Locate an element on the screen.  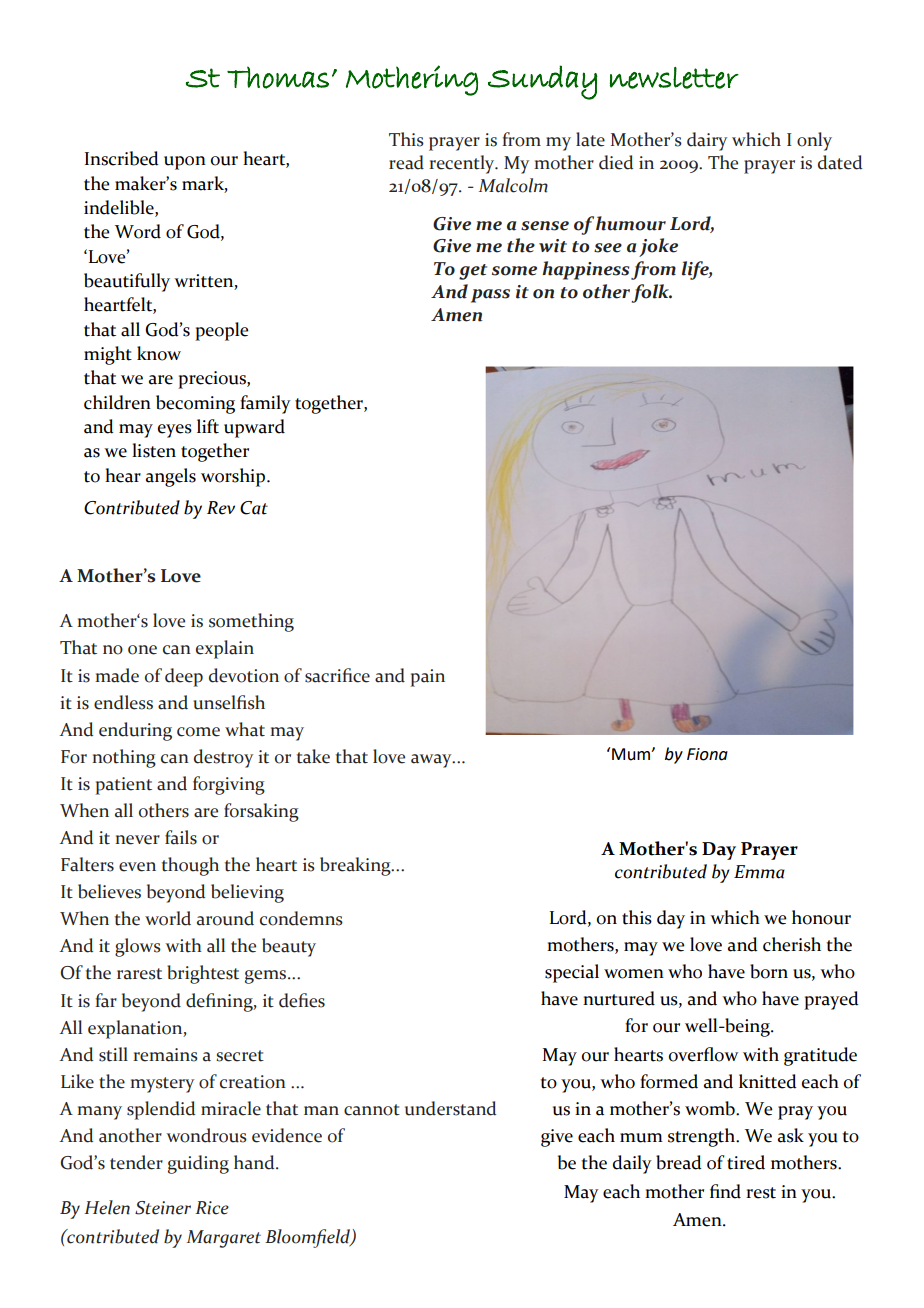
find is located at coordinates (725, 1191).
